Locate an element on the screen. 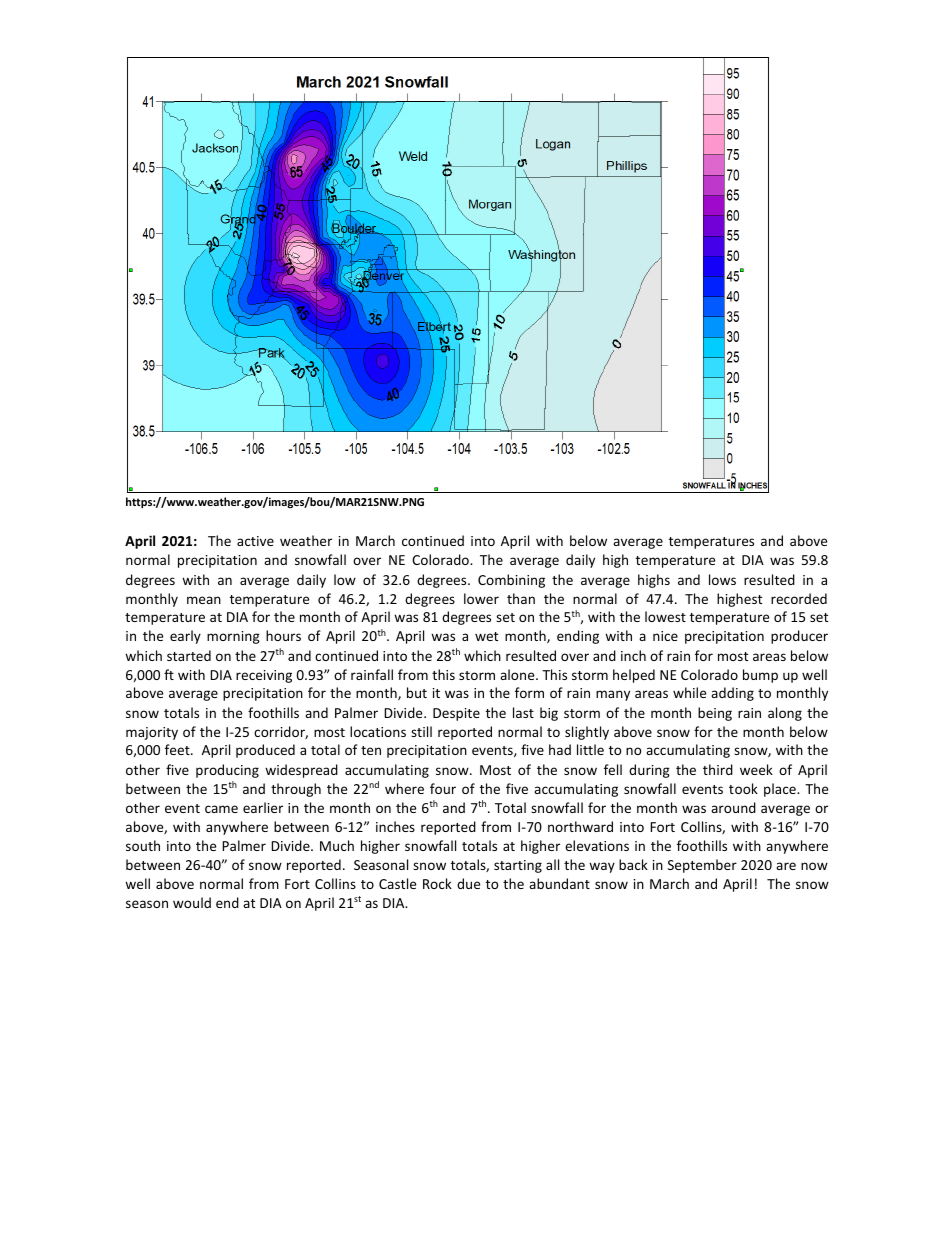 This screenshot has height=1233, width=952. morning is located at coordinates (233, 637).
